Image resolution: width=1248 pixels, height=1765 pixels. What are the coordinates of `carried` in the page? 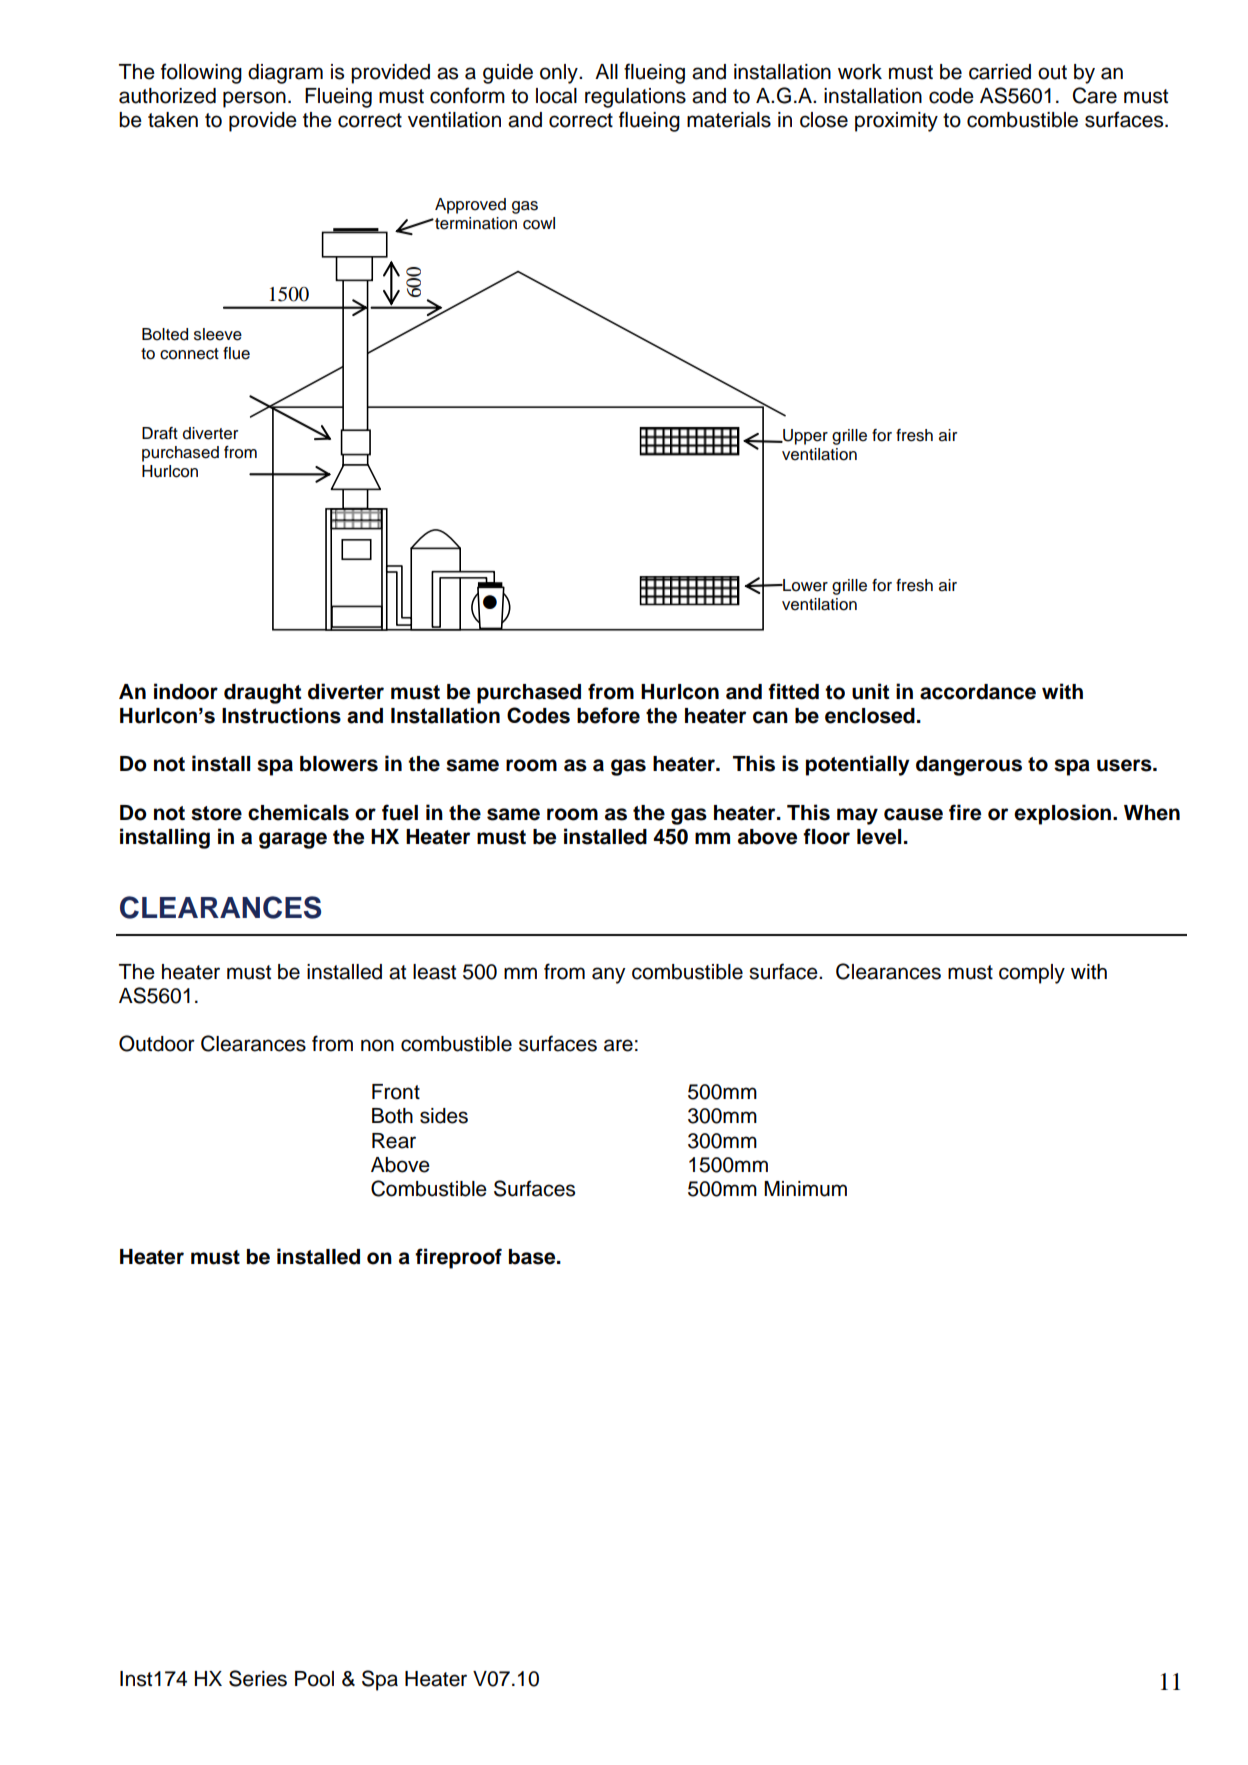 It's located at (1000, 72).
